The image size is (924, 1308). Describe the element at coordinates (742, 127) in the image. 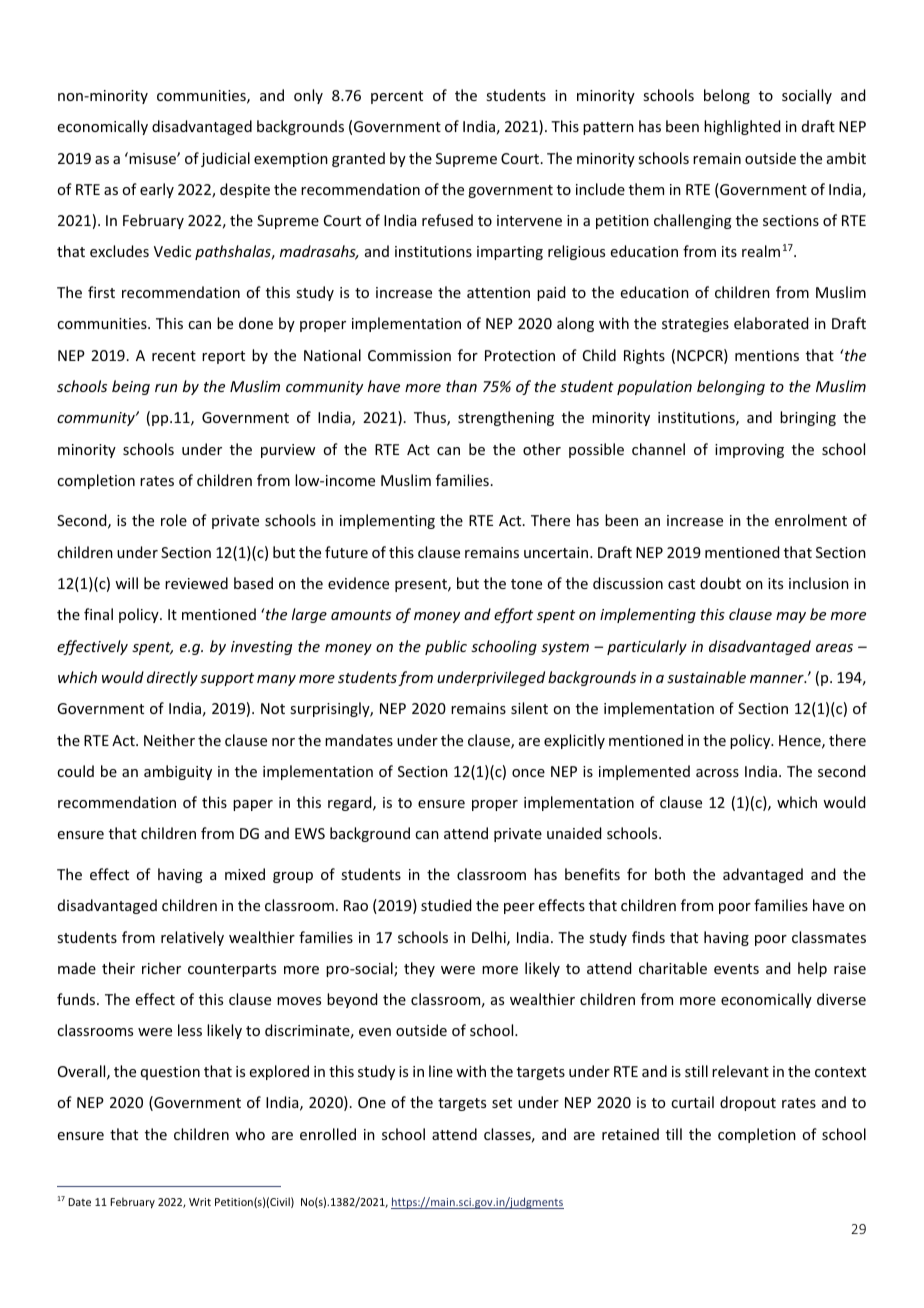

I see `highlighted` at that location.
